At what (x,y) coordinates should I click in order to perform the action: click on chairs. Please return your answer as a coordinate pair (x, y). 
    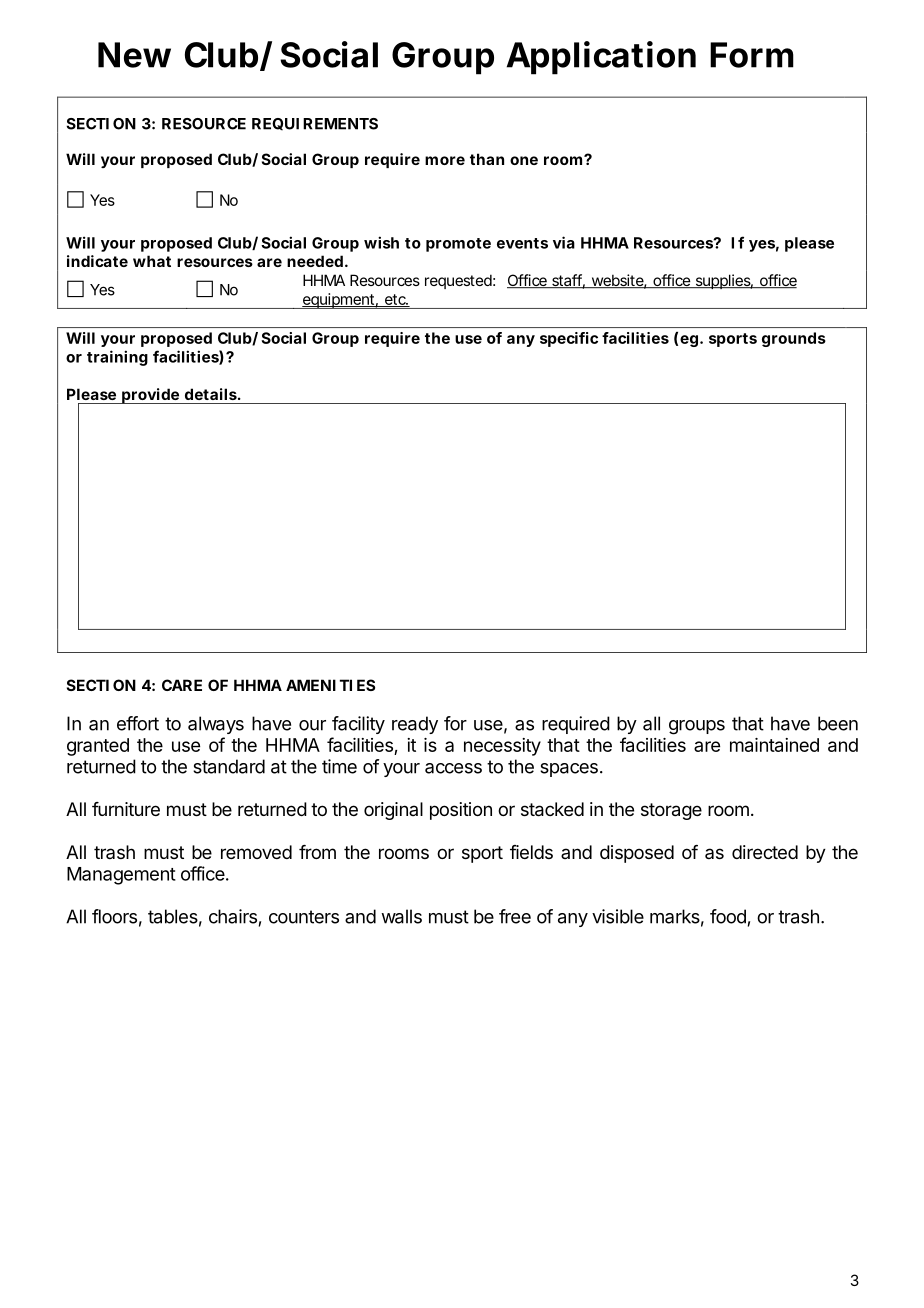
    Looking at the image, I should click on (233, 916).
